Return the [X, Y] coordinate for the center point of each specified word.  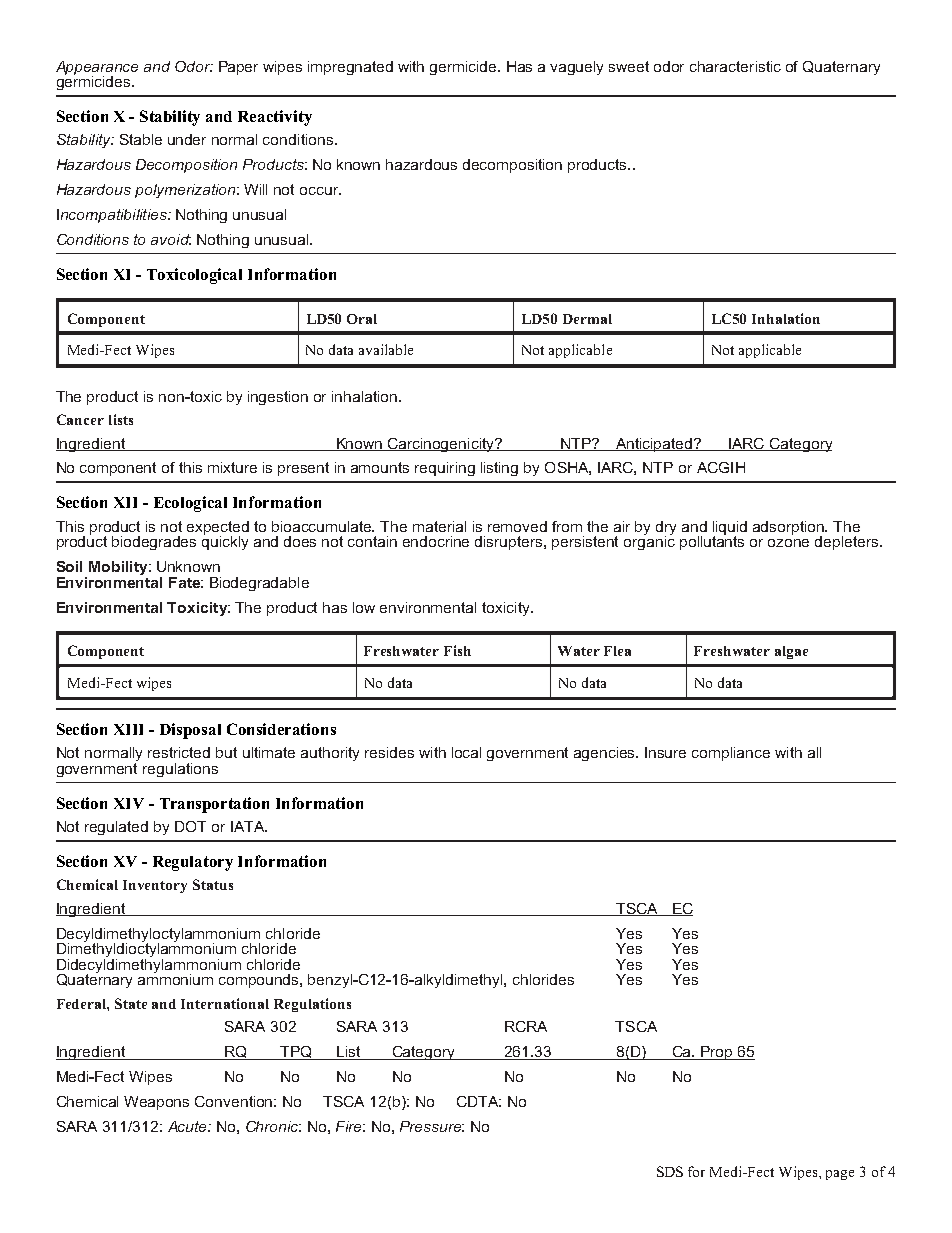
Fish [457, 650]
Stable [141, 139]
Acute [188, 1126]
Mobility [119, 568]
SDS [670, 1171]
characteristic [735, 66]
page [840, 1175]
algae [791, 652]
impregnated [350, 68]
